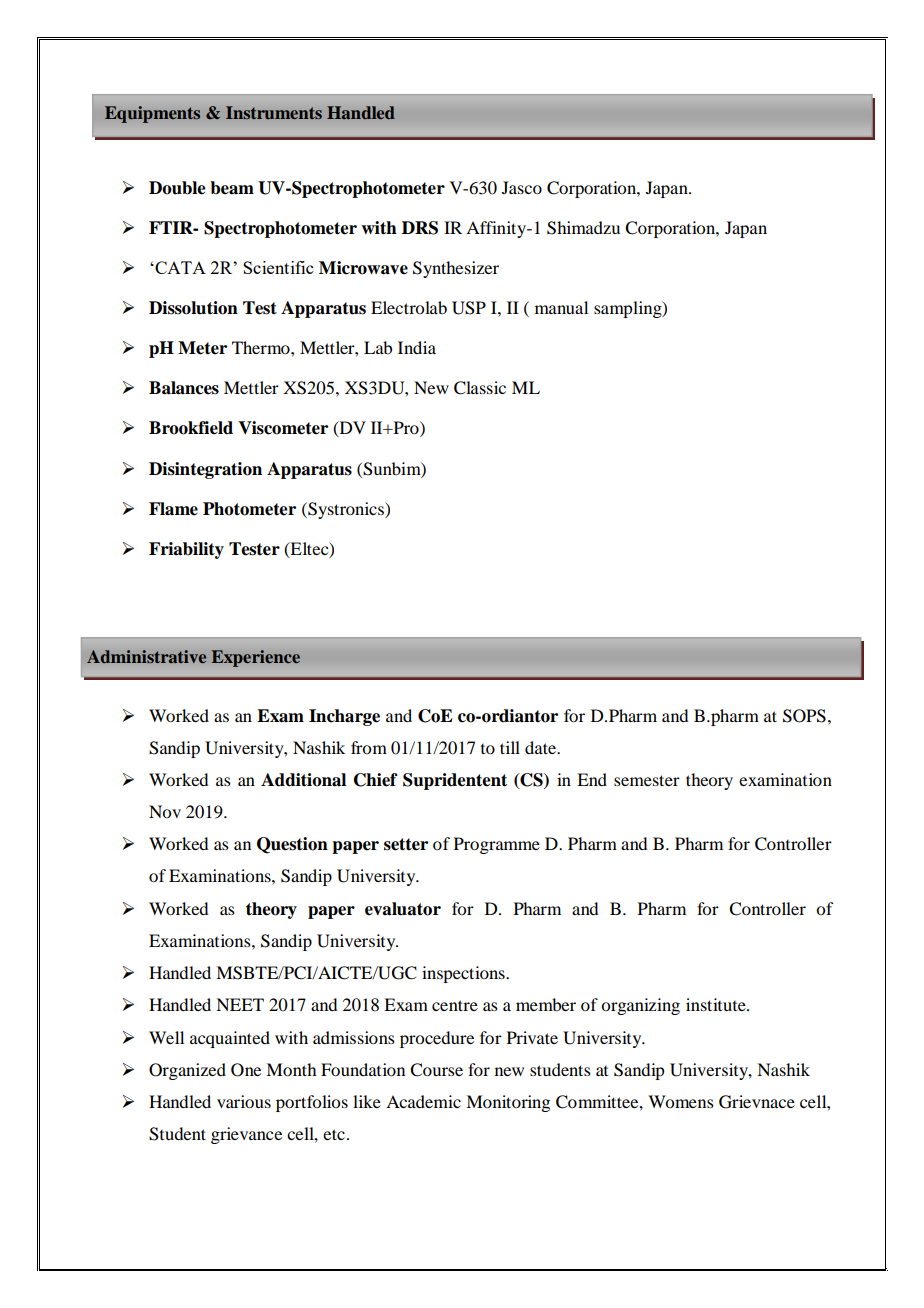  I want to click on Nov, so click(165, 811).
